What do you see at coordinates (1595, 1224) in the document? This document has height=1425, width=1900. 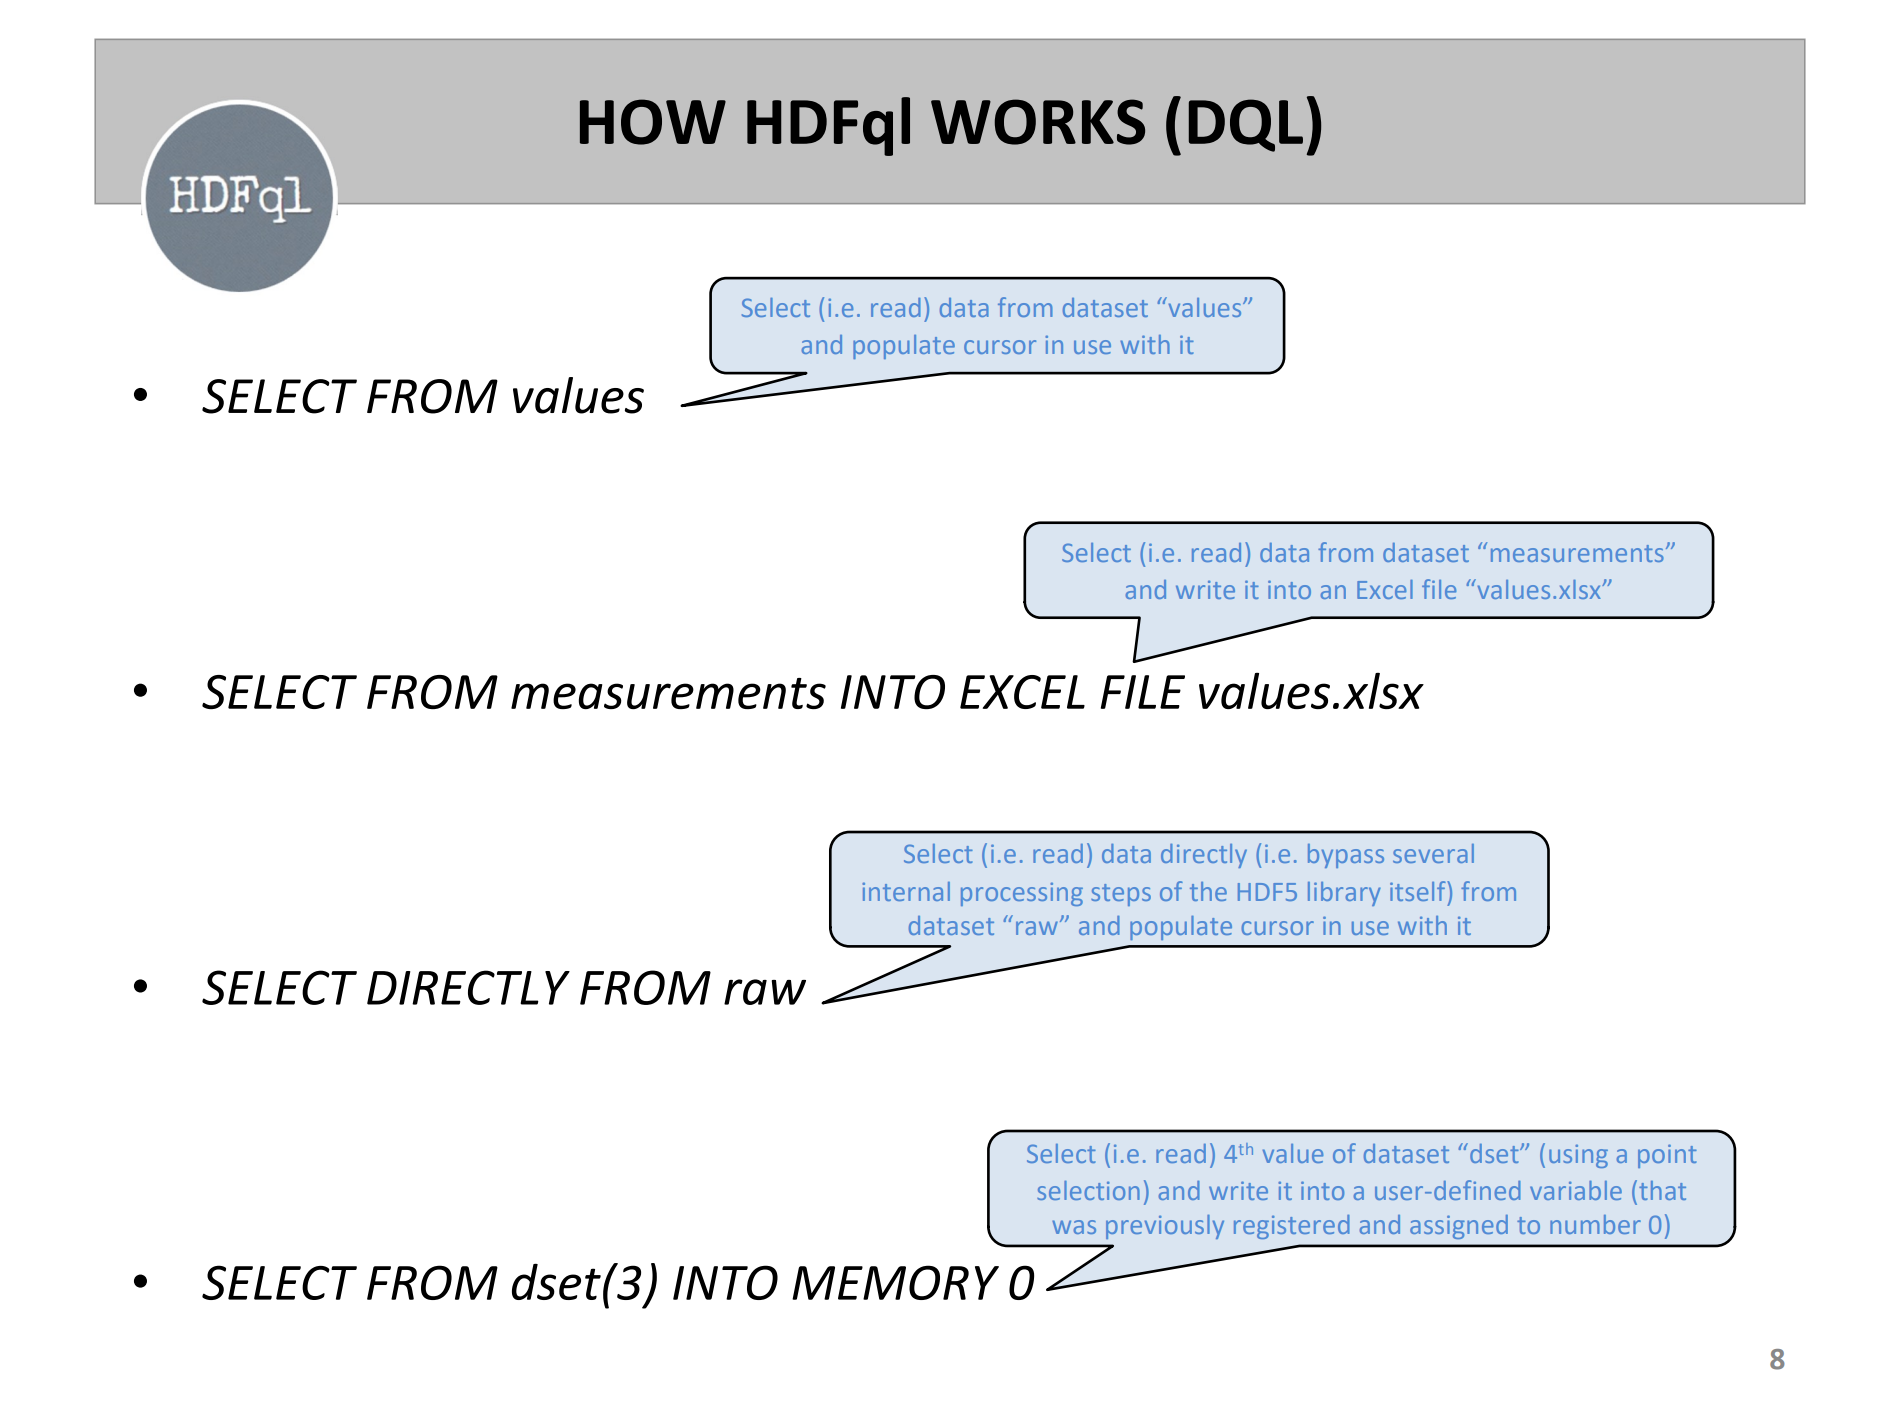 I see `number` at bounding box center [1595, 1224].
